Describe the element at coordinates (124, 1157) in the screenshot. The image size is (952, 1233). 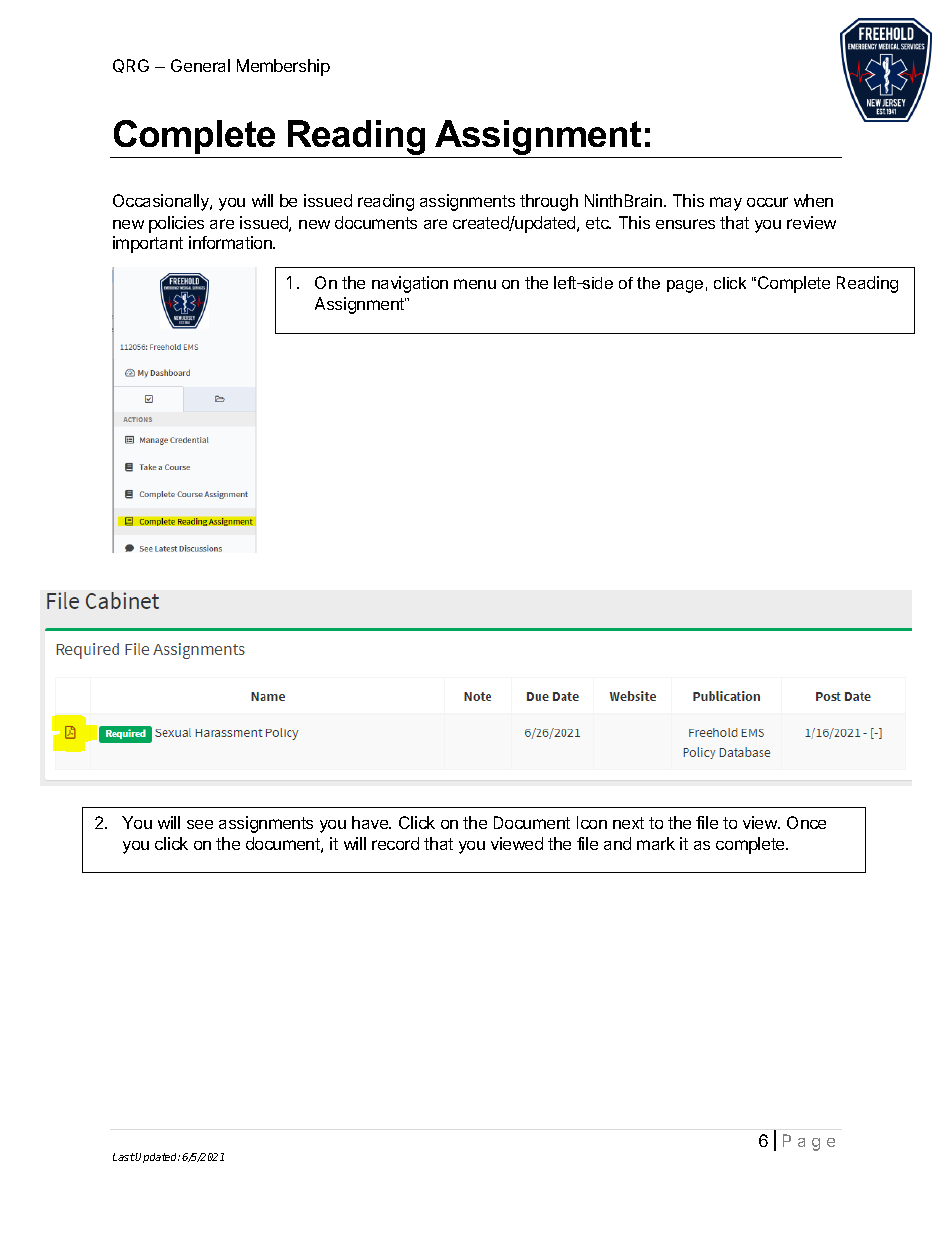
I see `Last` at that location.
